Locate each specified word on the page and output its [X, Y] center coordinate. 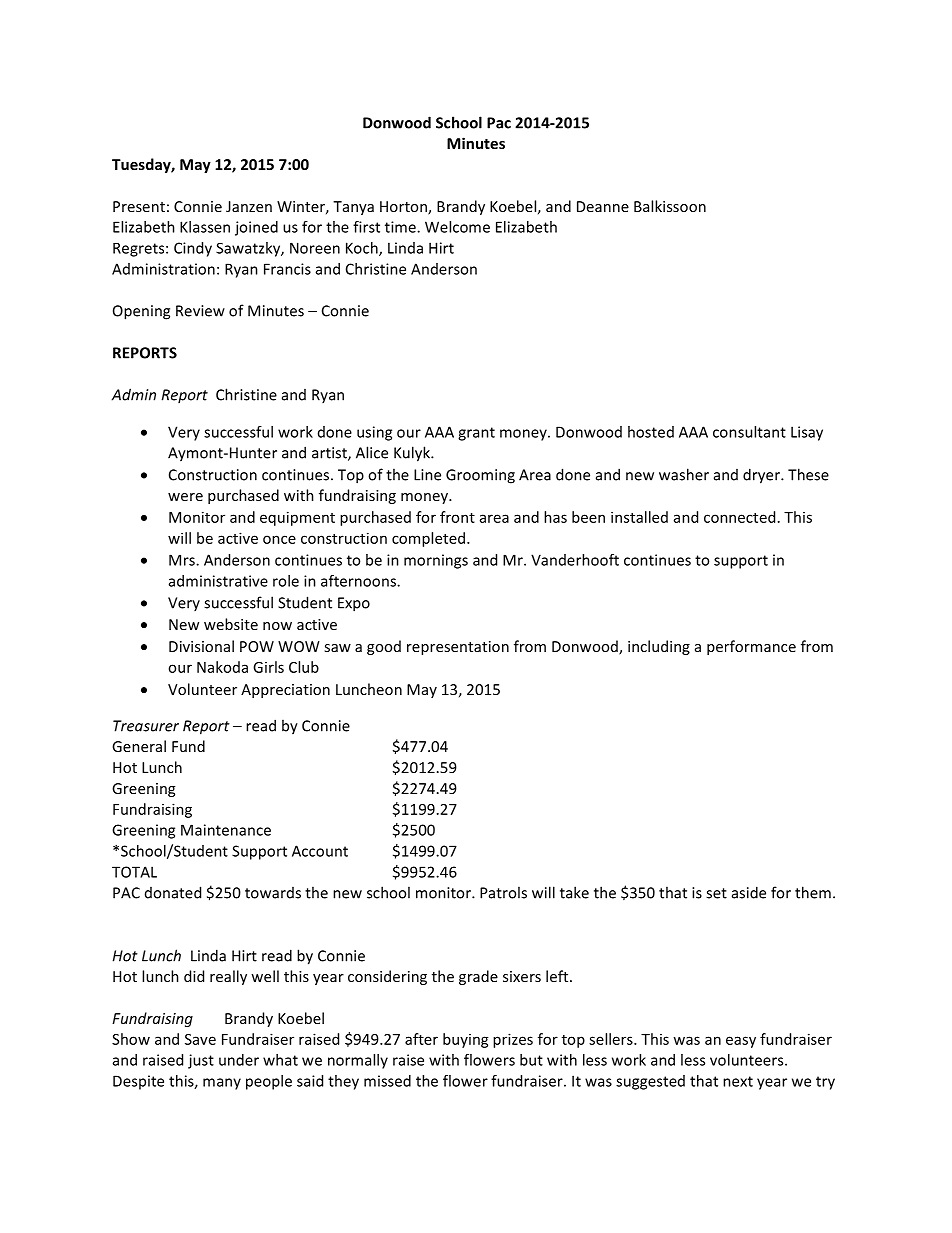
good [384, 647]
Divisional [201, 646]
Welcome [457, 227]
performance [751, 647]
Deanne [603, 206]
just [201, 1061]
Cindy [193, 249]
